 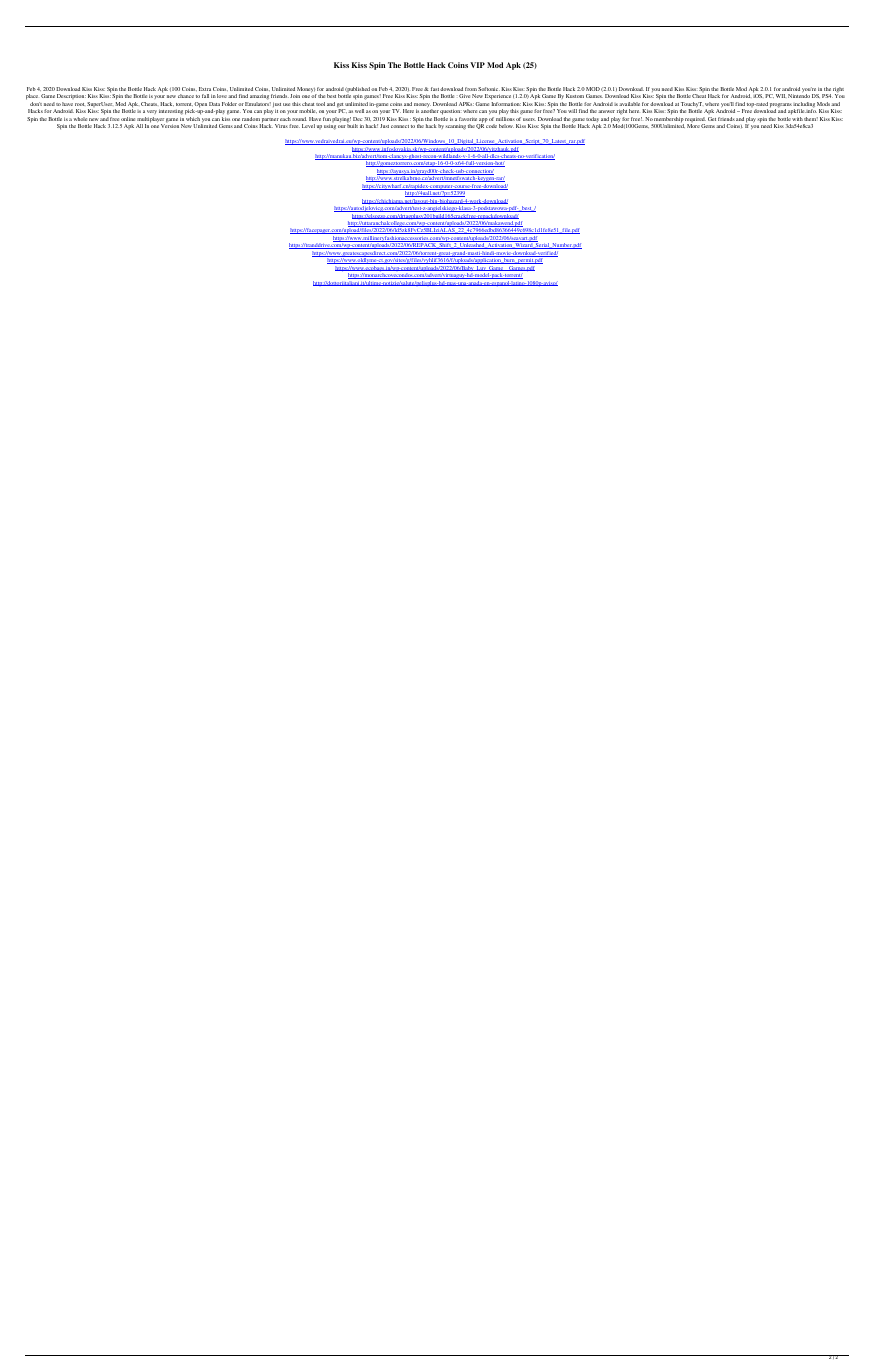 I want to click on Folder, so click(x=229, y=104).
